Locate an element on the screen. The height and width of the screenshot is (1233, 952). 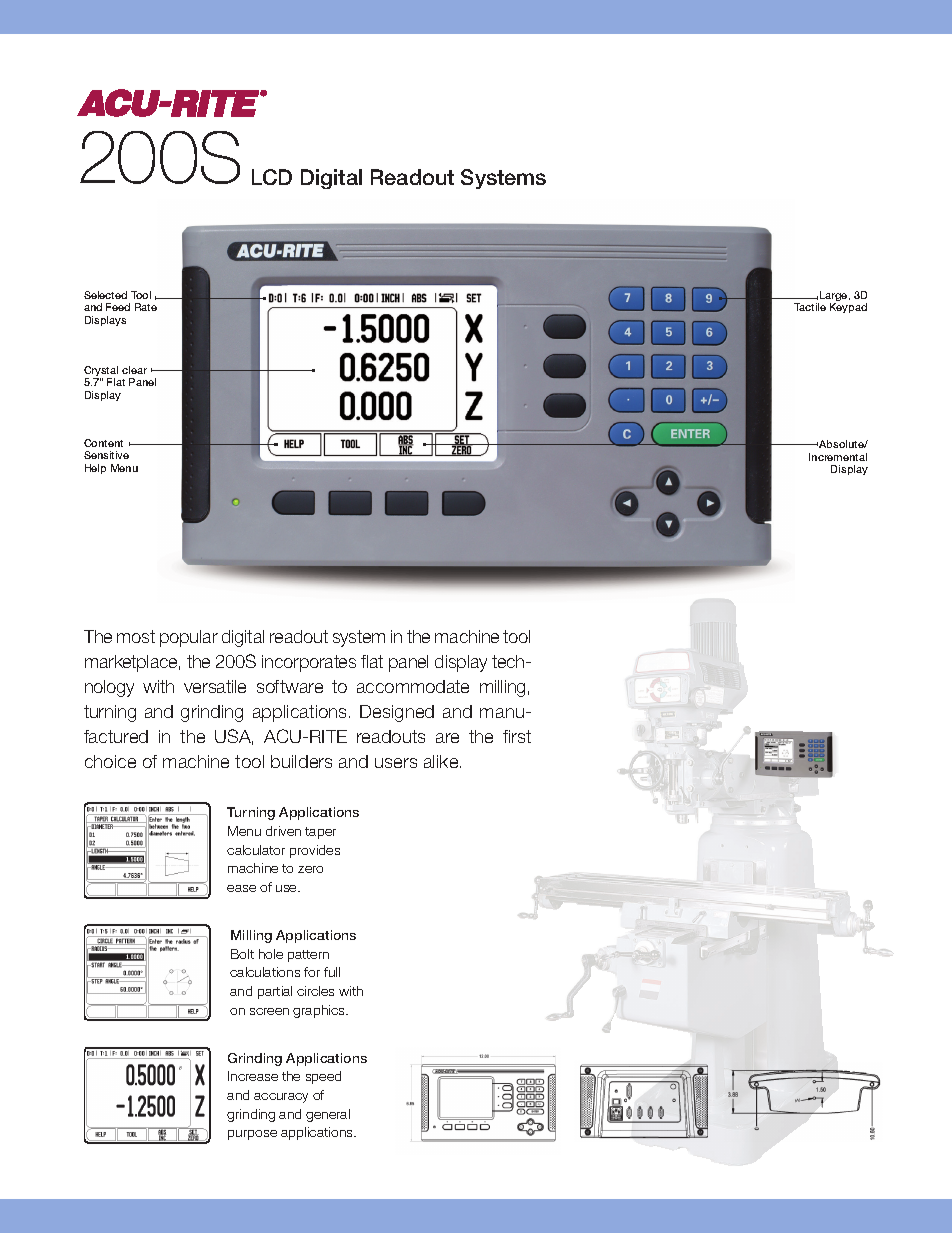
purpose is located at coordinates (252, 1135).
